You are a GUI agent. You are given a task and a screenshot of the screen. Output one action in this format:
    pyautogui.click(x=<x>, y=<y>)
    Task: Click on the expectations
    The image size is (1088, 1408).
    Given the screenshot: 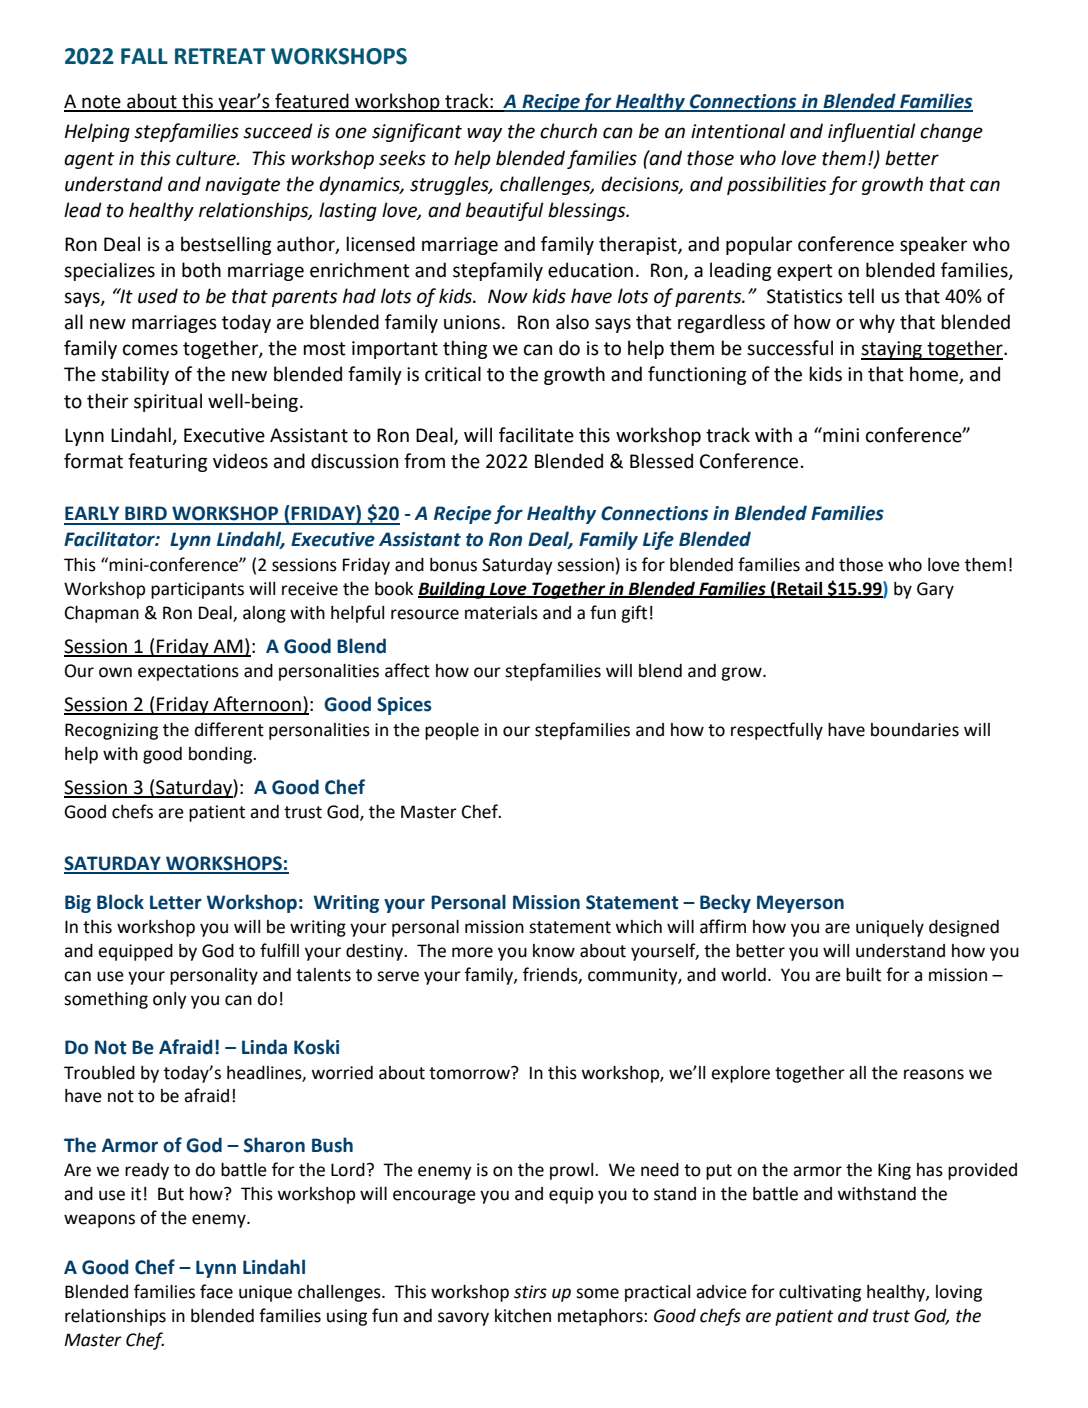 What is the action you would take?
    pyautogui.click(x=188, y=672)
